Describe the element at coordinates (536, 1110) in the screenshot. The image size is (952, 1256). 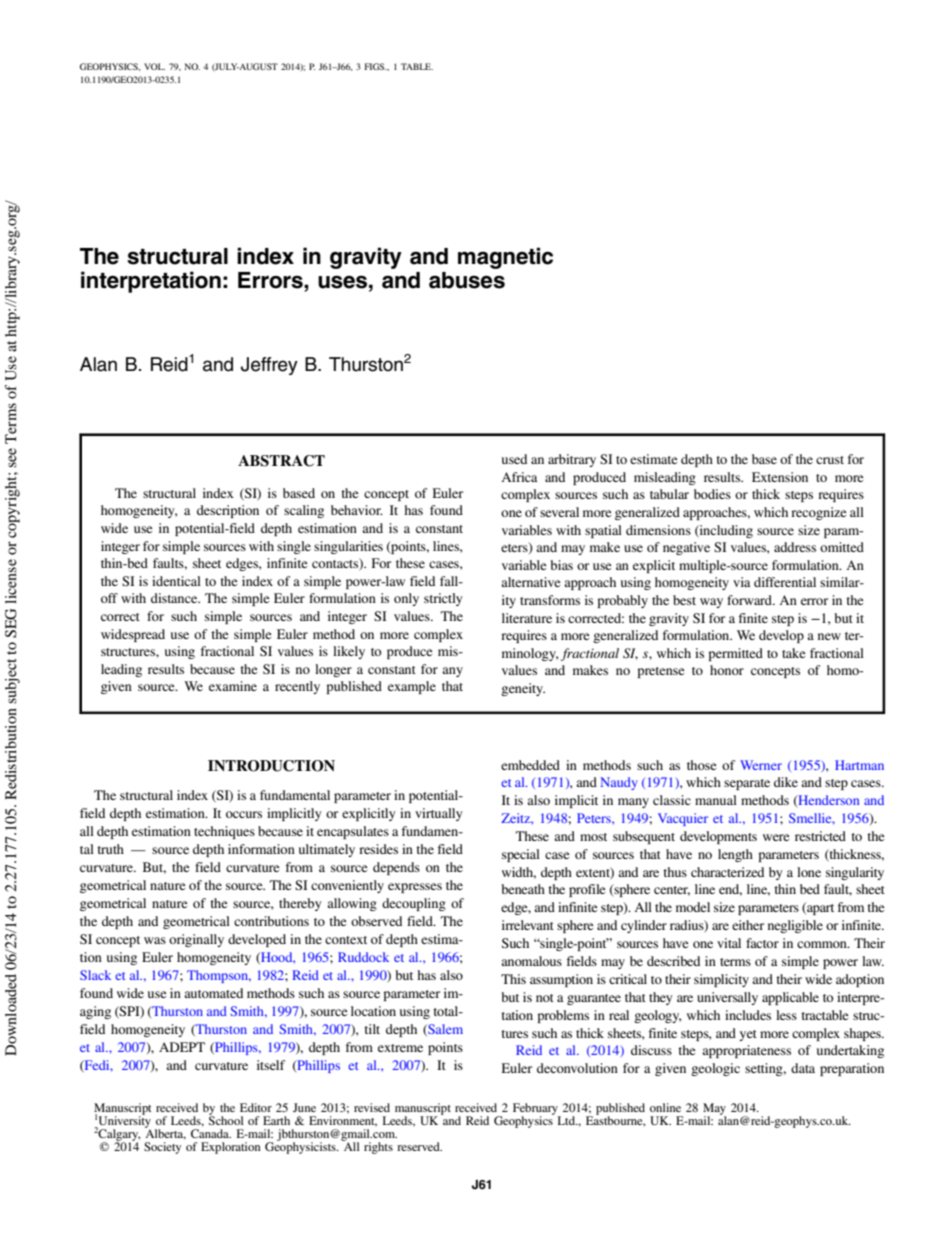
I see `February` at that location.
